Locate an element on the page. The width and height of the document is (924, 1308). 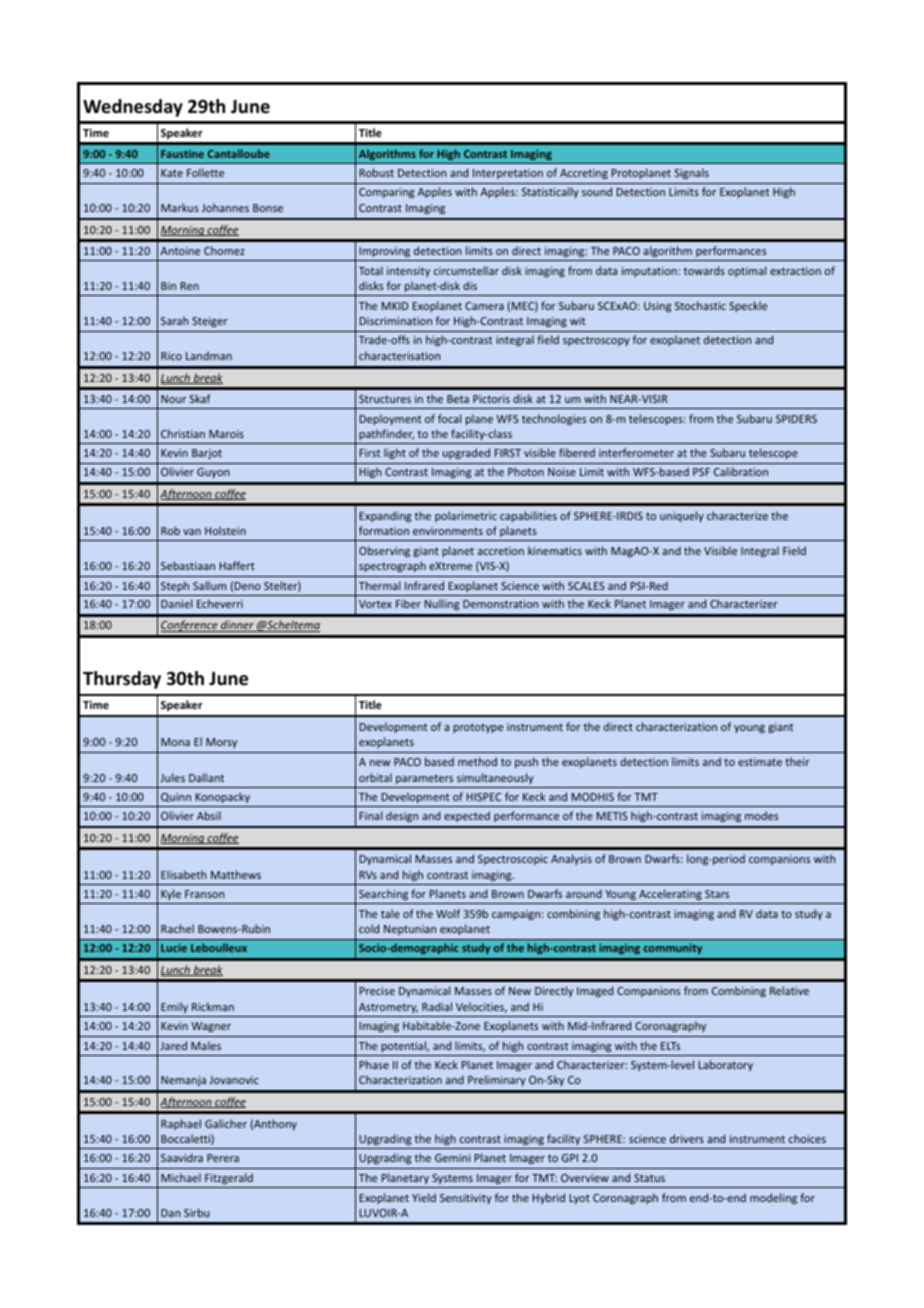
Signals is located at coordinates (692, 173).
